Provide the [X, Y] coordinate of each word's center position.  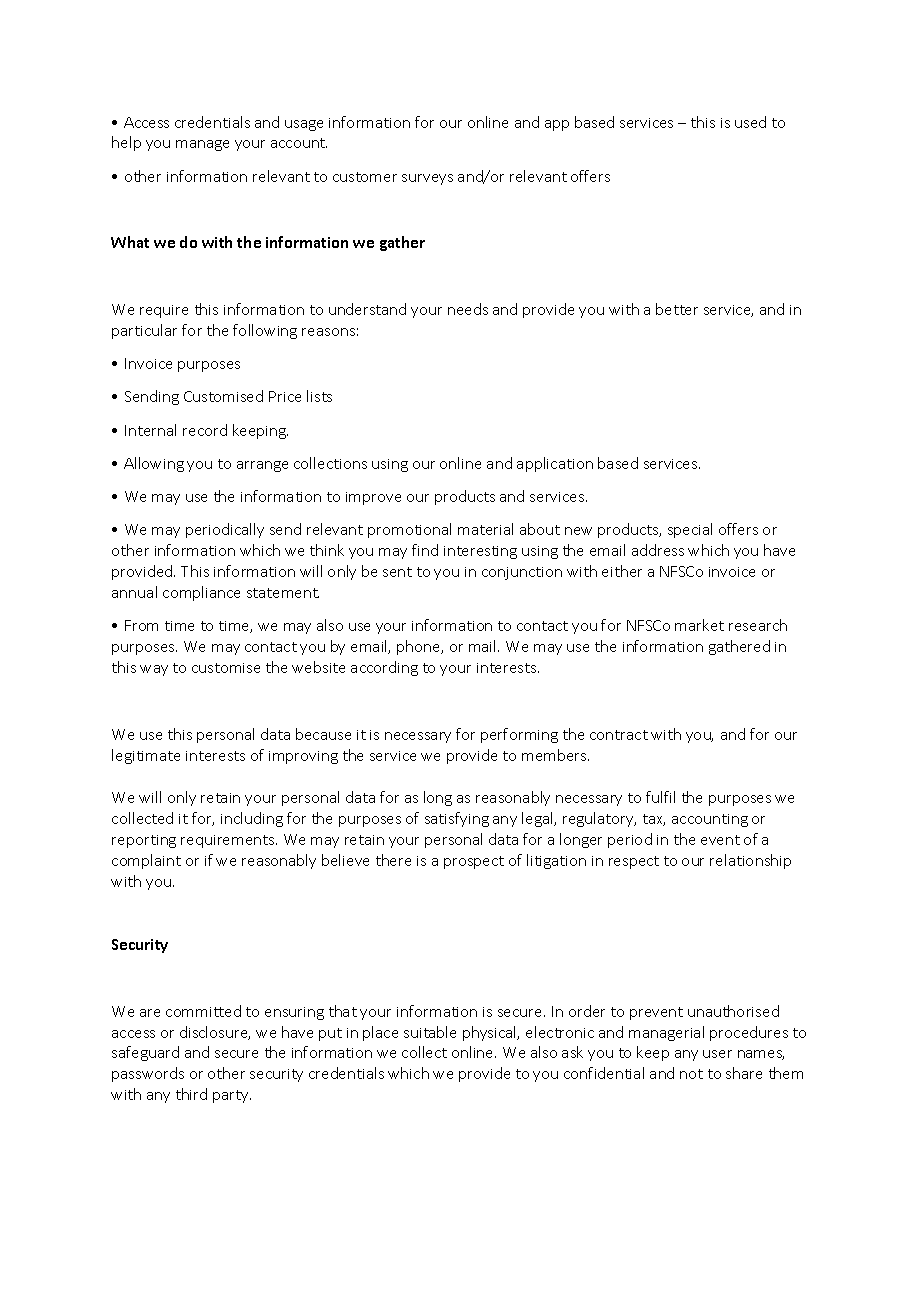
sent [397, 572]
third [191, 1094]
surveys [427, 179]
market [699, 625]
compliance [201, 593]
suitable [430, 1032]
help [126, 143]
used [750, 122]
